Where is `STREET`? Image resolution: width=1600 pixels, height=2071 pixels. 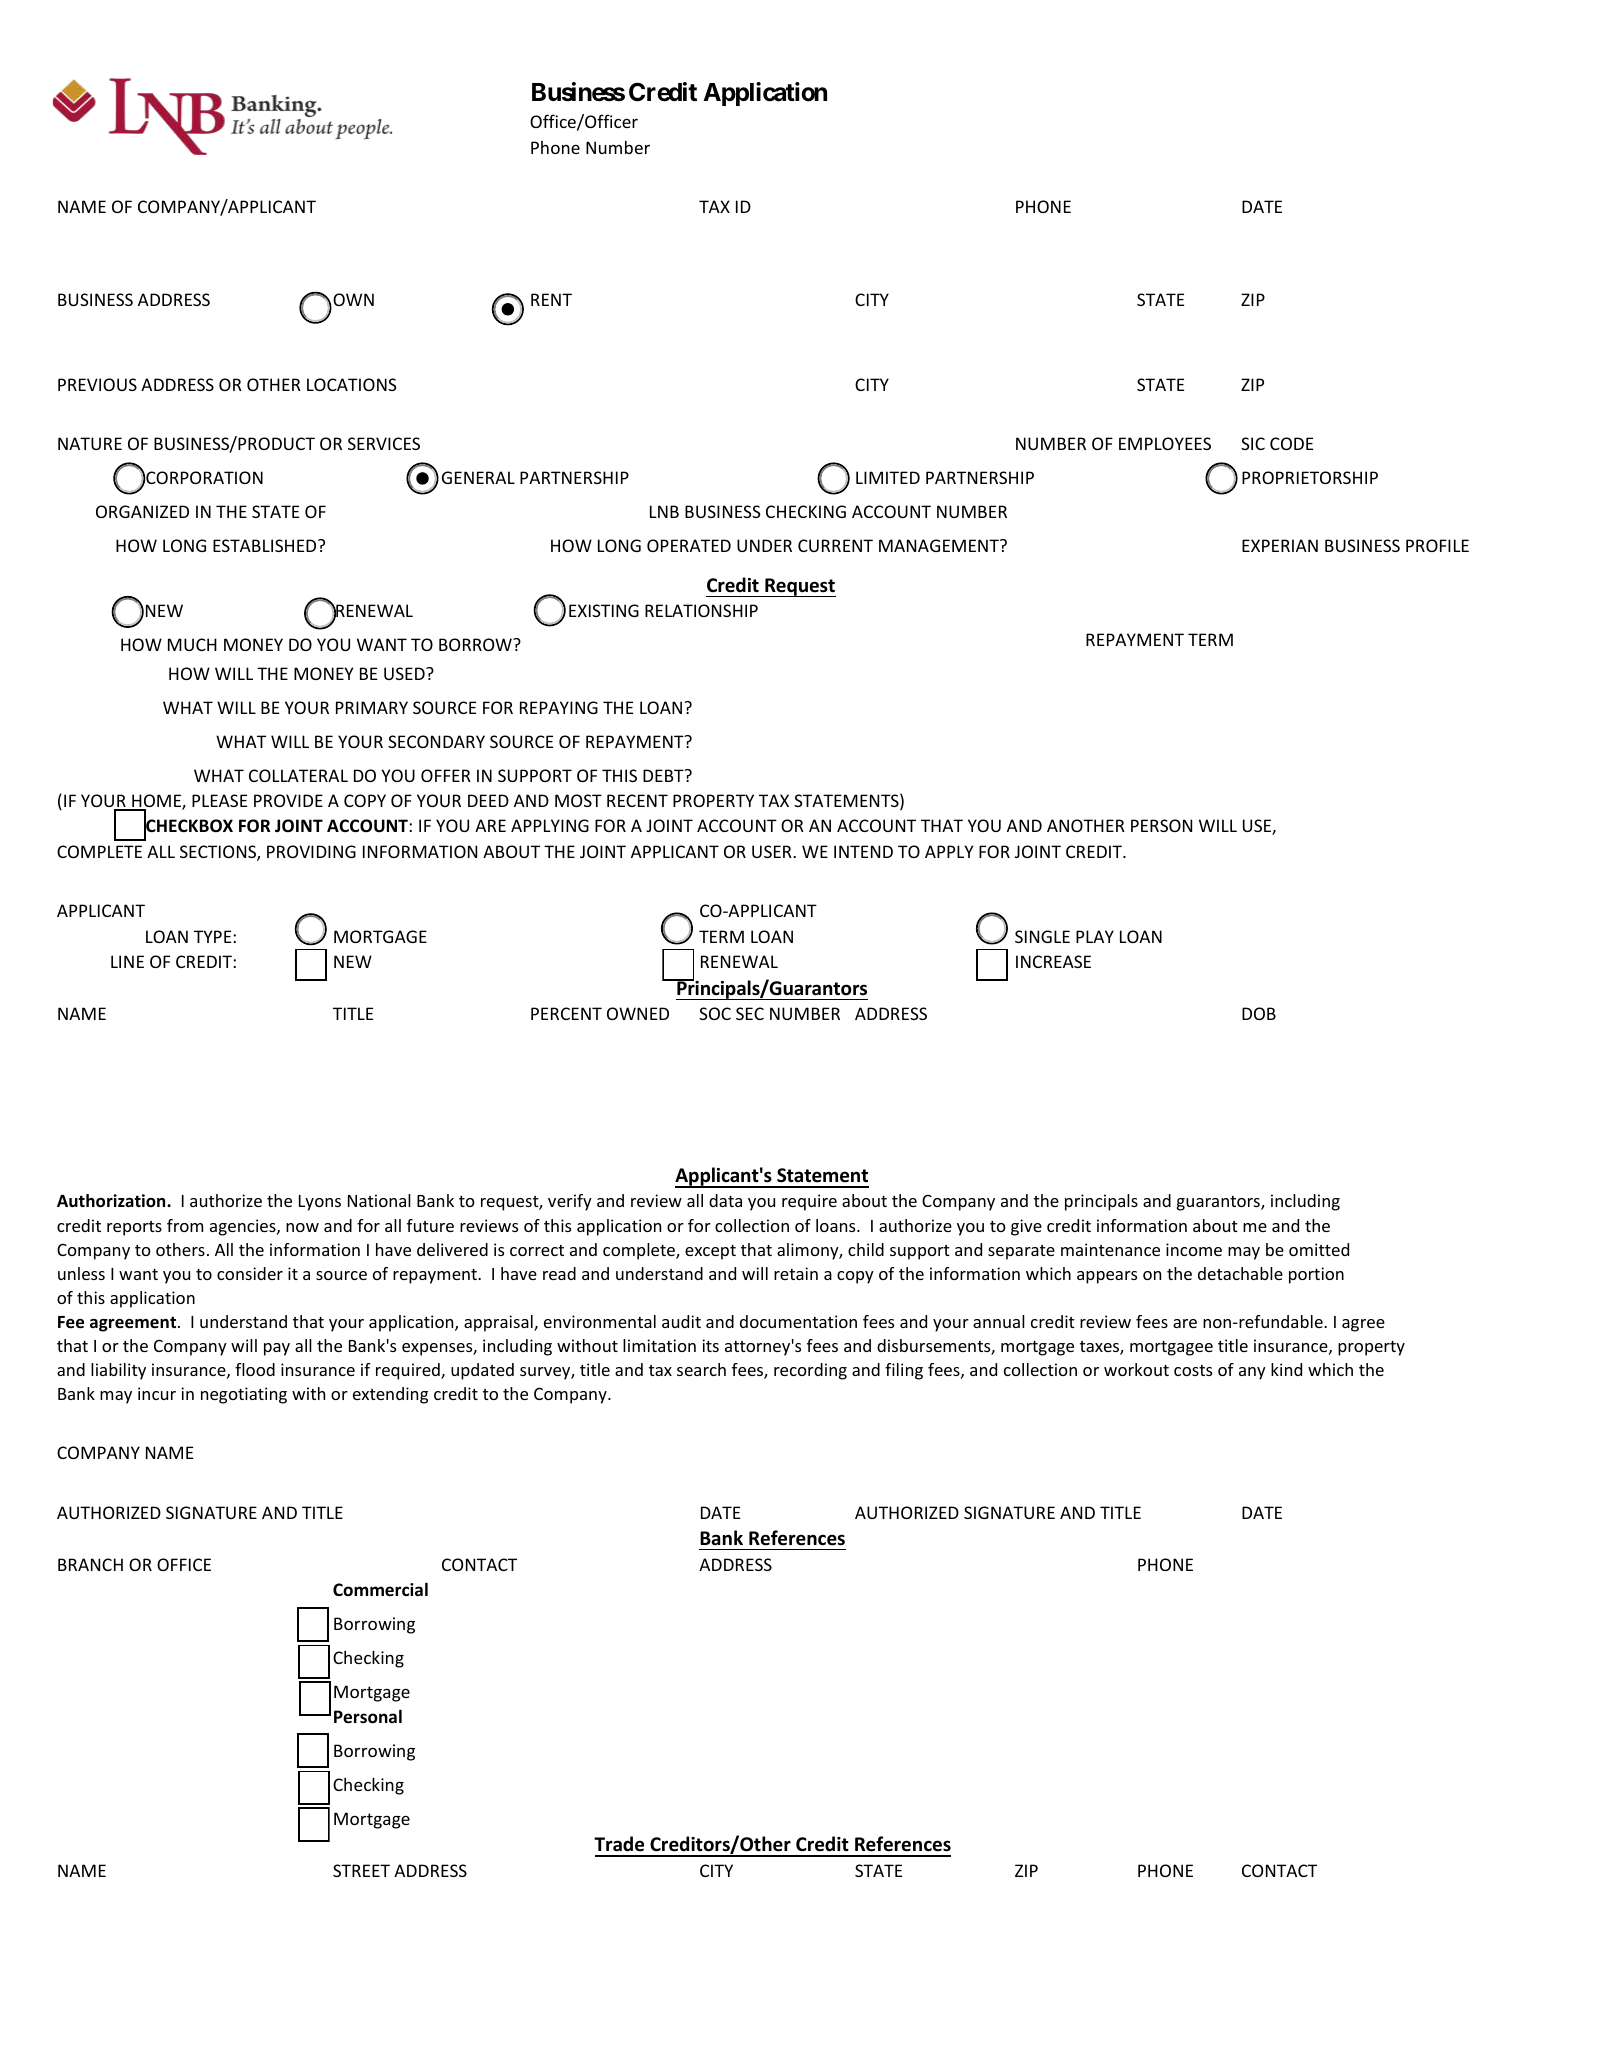
STREET is located at coordinates (361, 1870).
